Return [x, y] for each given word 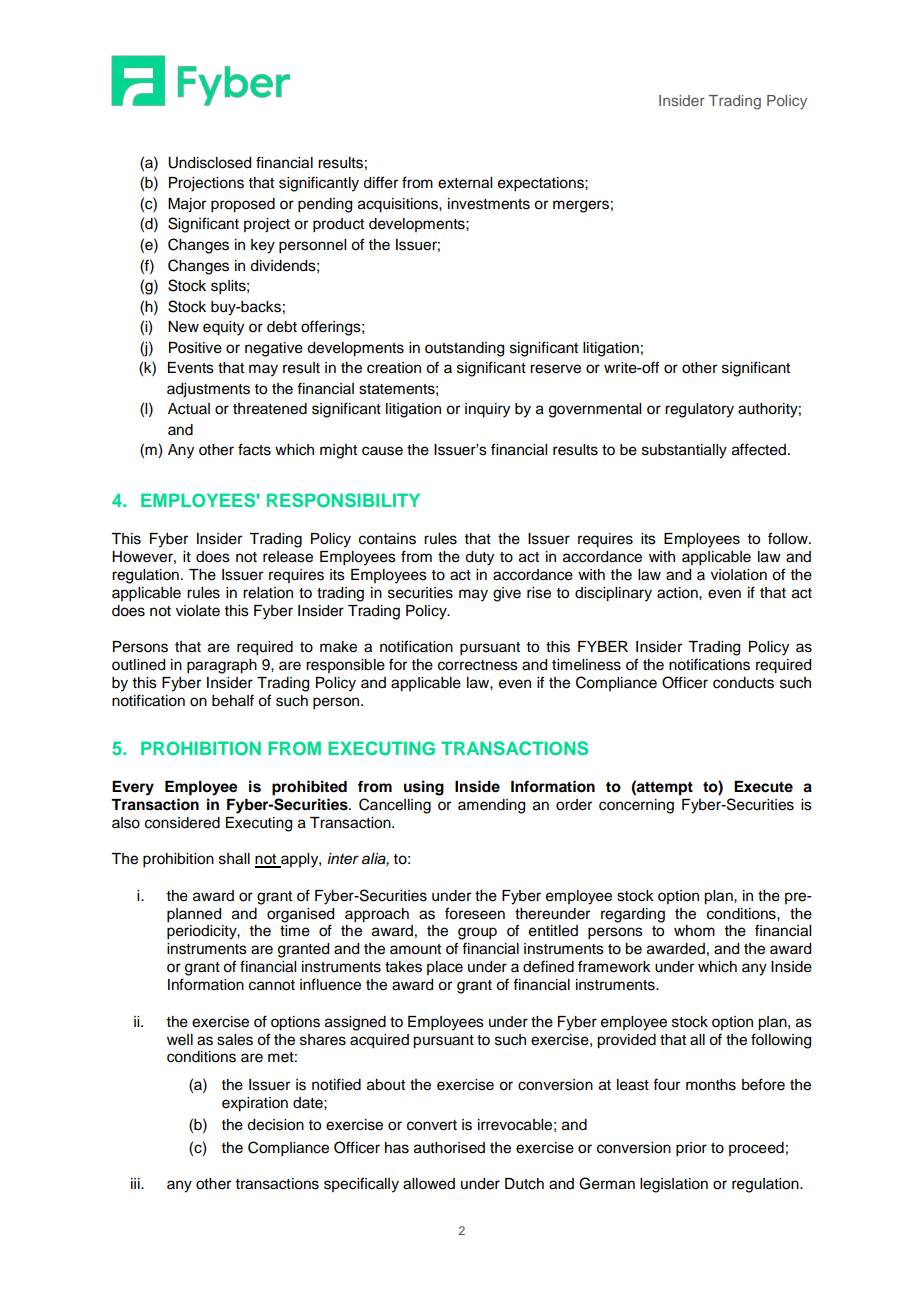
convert [432, 1125]
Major [187, 205]
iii [136, 1183]
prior [691, 1149]
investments [489, 204]
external [465, 183]
